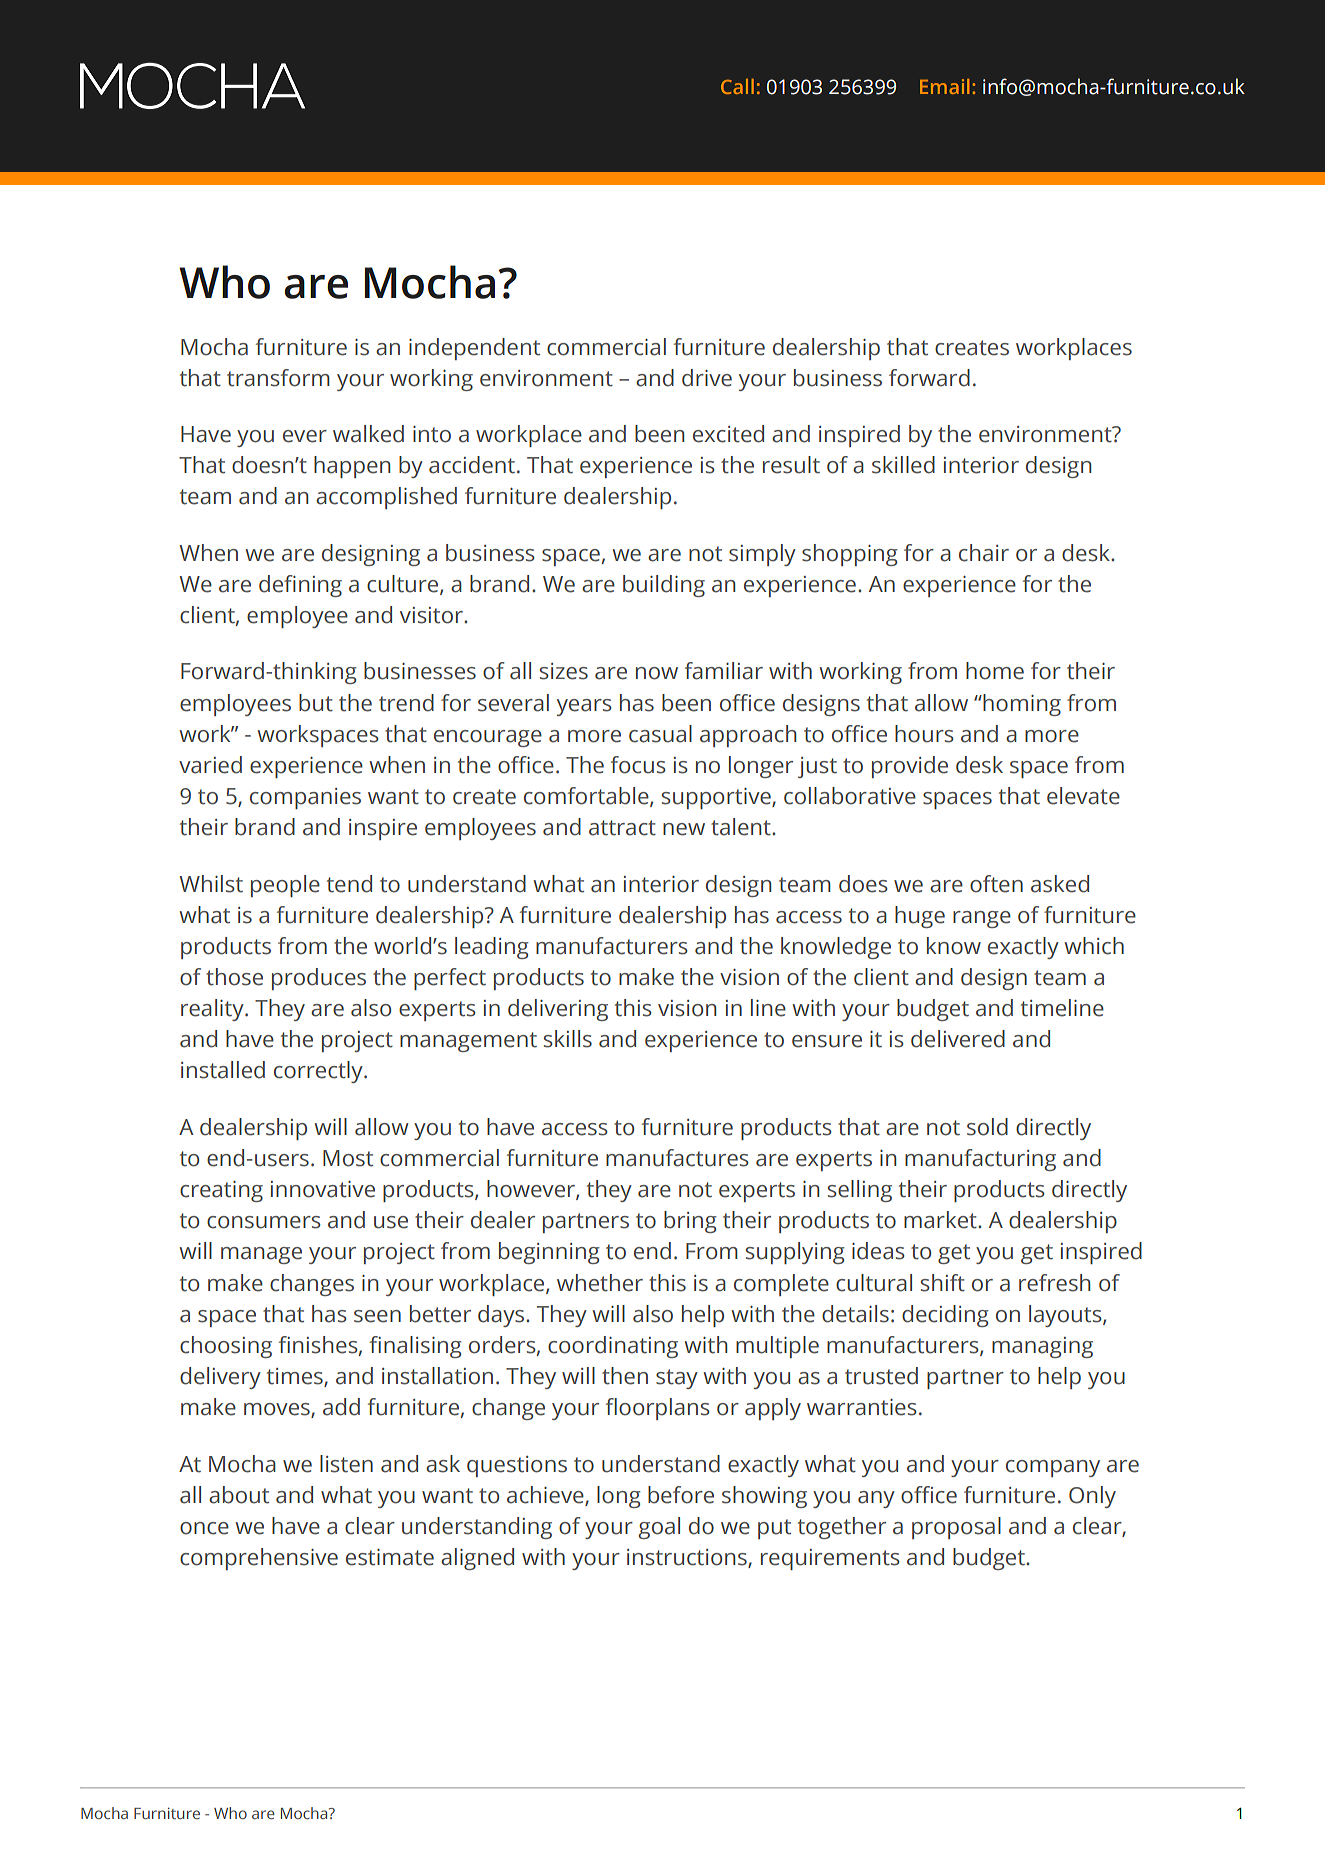 This image has width=1325, height=1873. I want to click on market, so click(941, 1220).
